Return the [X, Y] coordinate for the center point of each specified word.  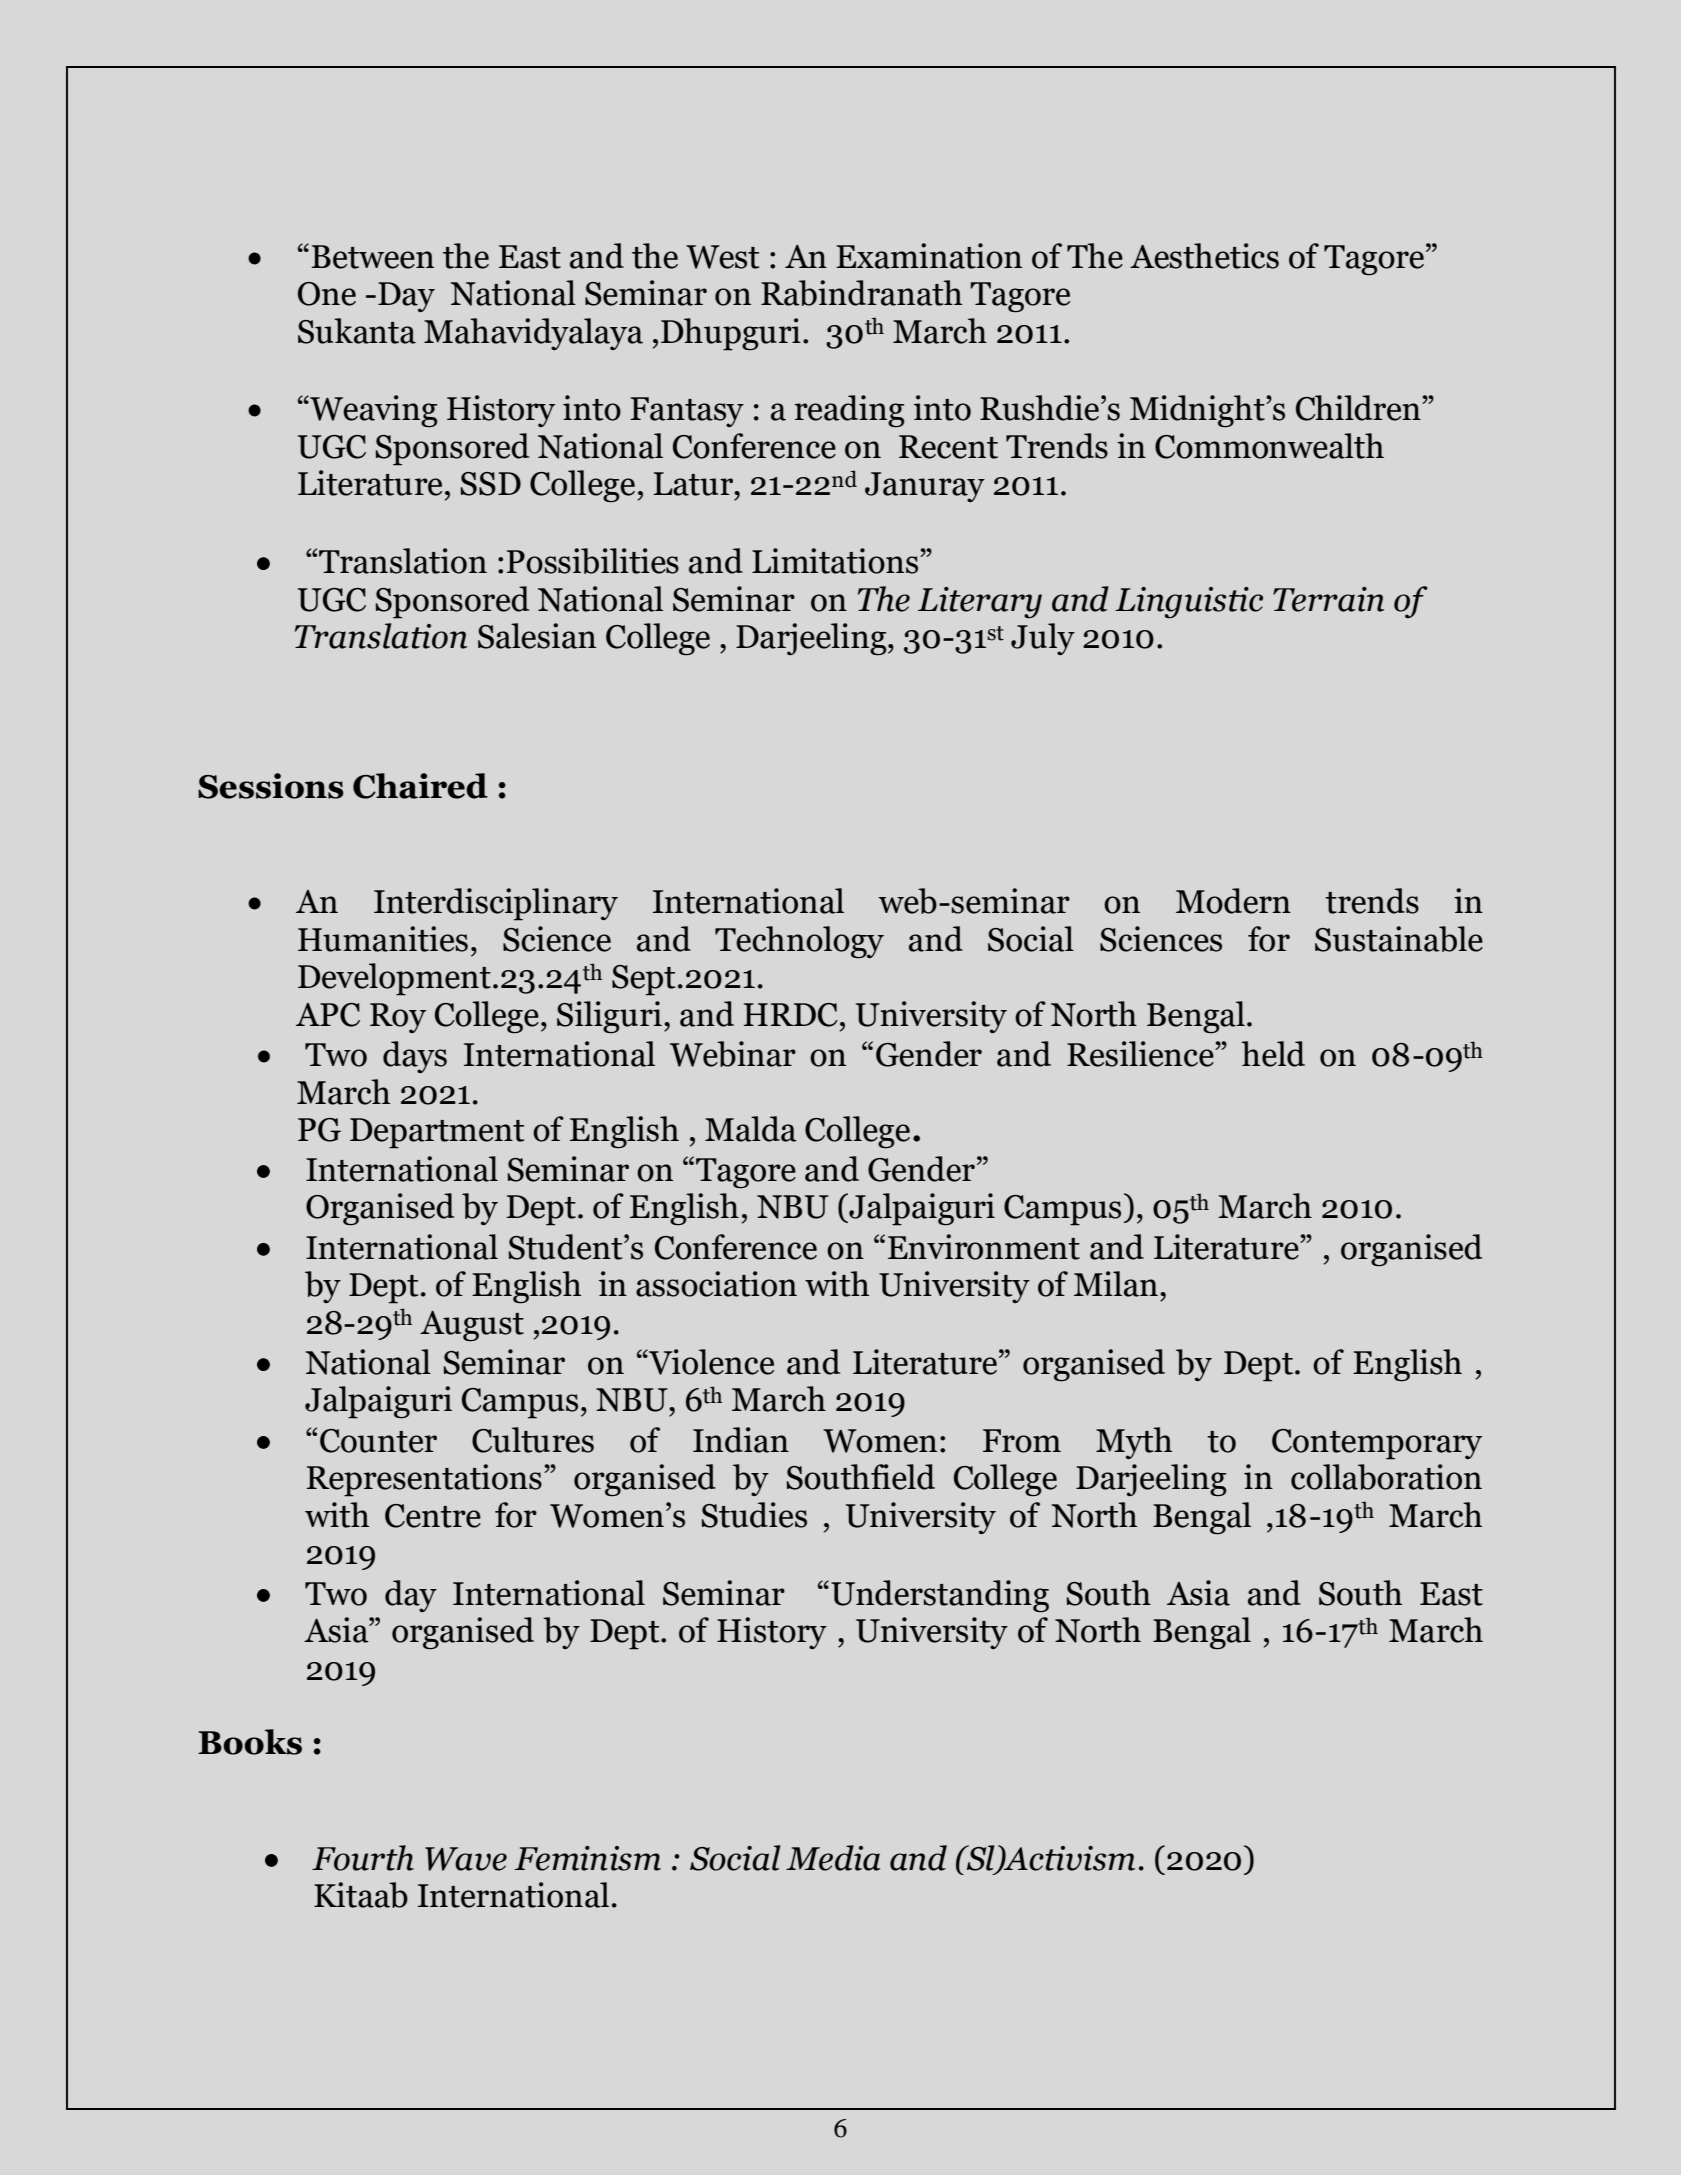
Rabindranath [861, 293]
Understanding [940, 1596]
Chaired [420, 786]
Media [833, 1858]
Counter [378, 1441]
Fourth [363, 1858]
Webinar [733, 1054]
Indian [741, 1440]
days [415, 1057]
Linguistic [1189, 602]
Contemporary [1377, 1444]
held [1273, 1054]
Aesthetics [1204, 256]
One [327, 294]
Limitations [836, 561]
